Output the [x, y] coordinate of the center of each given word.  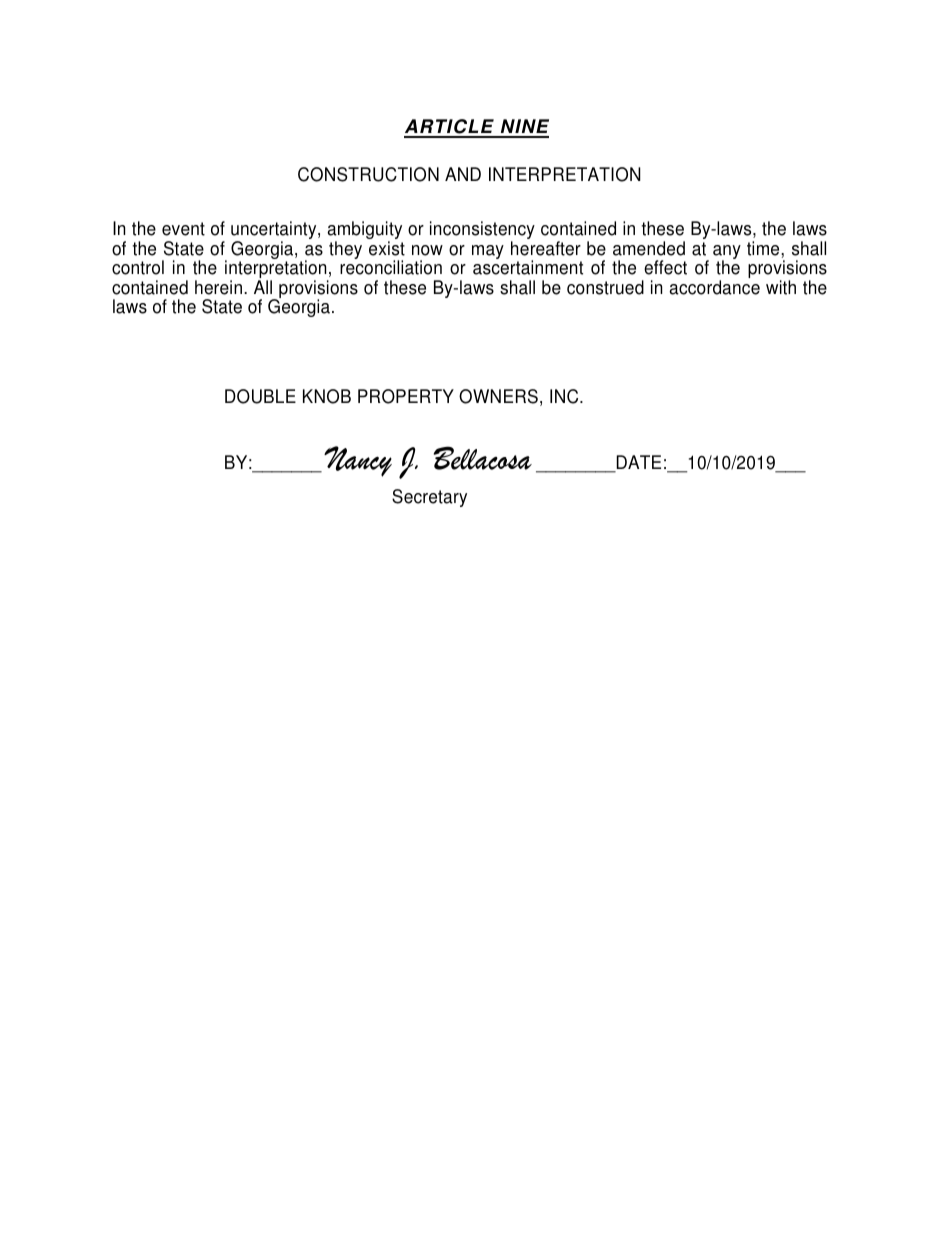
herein [218, 287]
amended [649, 248]
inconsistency [482, 231]
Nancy [358, 461]
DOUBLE [260, 396]
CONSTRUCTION [368, 174]
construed [605, 287]
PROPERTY [406, 396]
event [183, 229]
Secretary [429, 498]
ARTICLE [450, 128]
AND [463, 174]
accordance [714, 287]
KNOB [327, 396]
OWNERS [498, 396]
